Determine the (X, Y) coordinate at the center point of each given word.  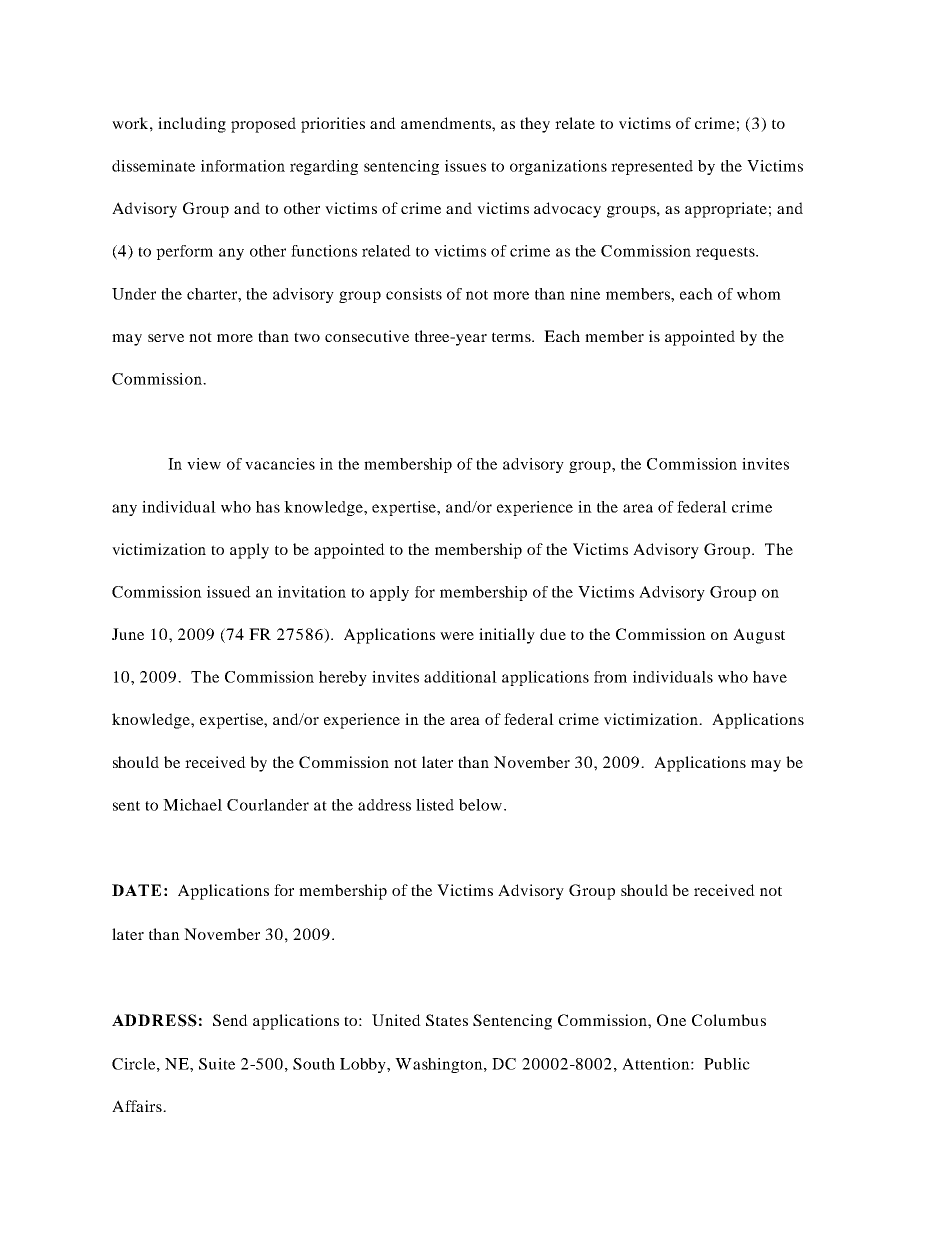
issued (229, 592)
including (192, 125)
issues (465, 166)
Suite (217, 1064)
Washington (440, 1065)
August (759, 636)
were (457, 636)
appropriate (726, 210)
